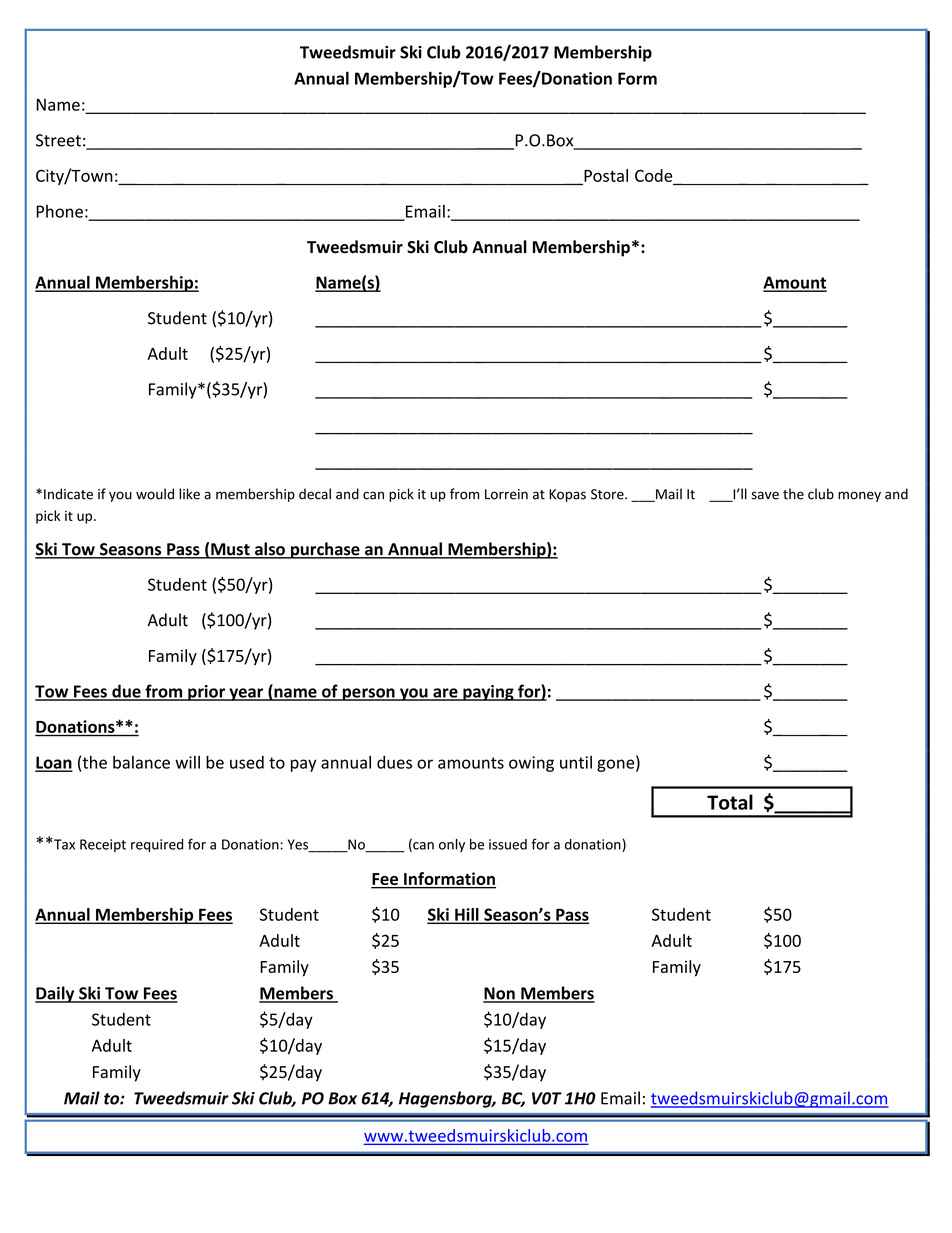 This page has height=1233, width=952. Describe the element at coordinates (488, 693) in the page. I see `paying` at that location.
